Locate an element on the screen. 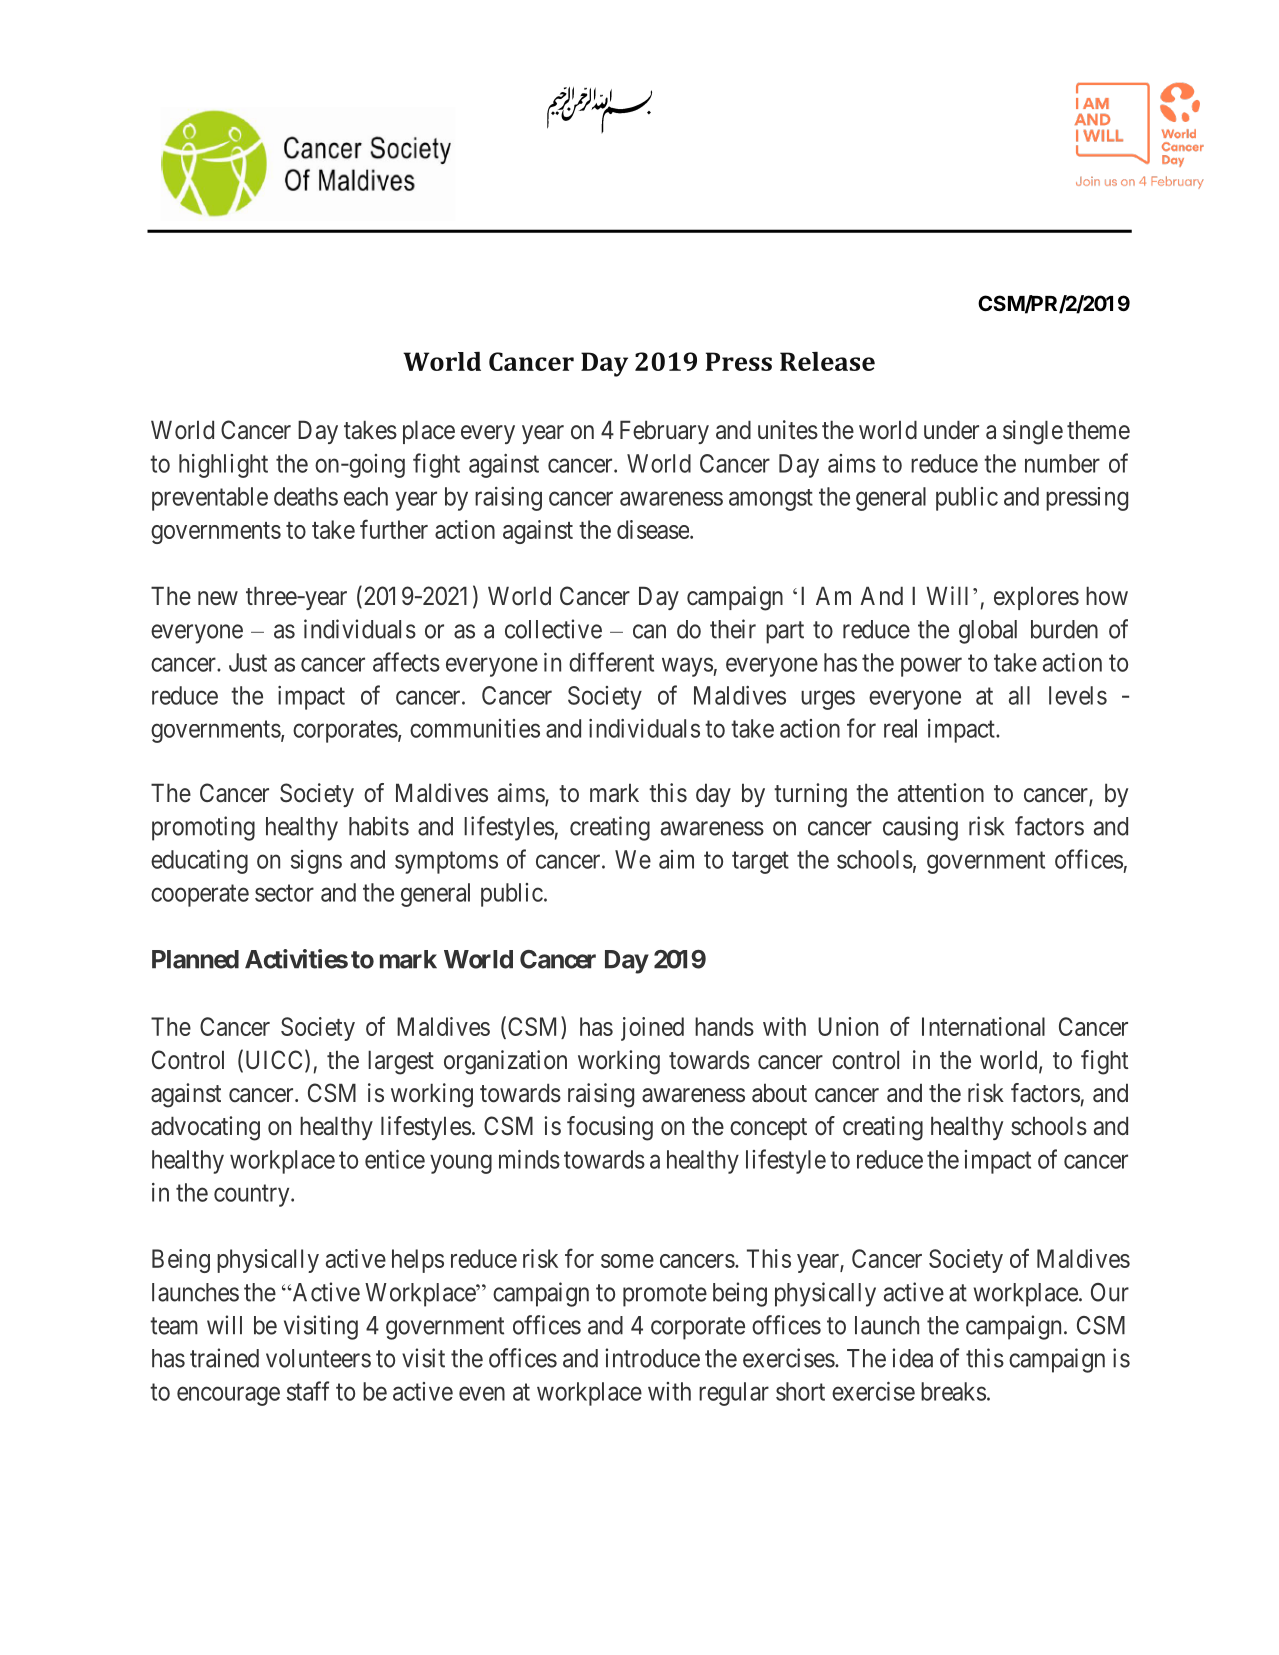  staff is located at coordinates (308, 1391).
